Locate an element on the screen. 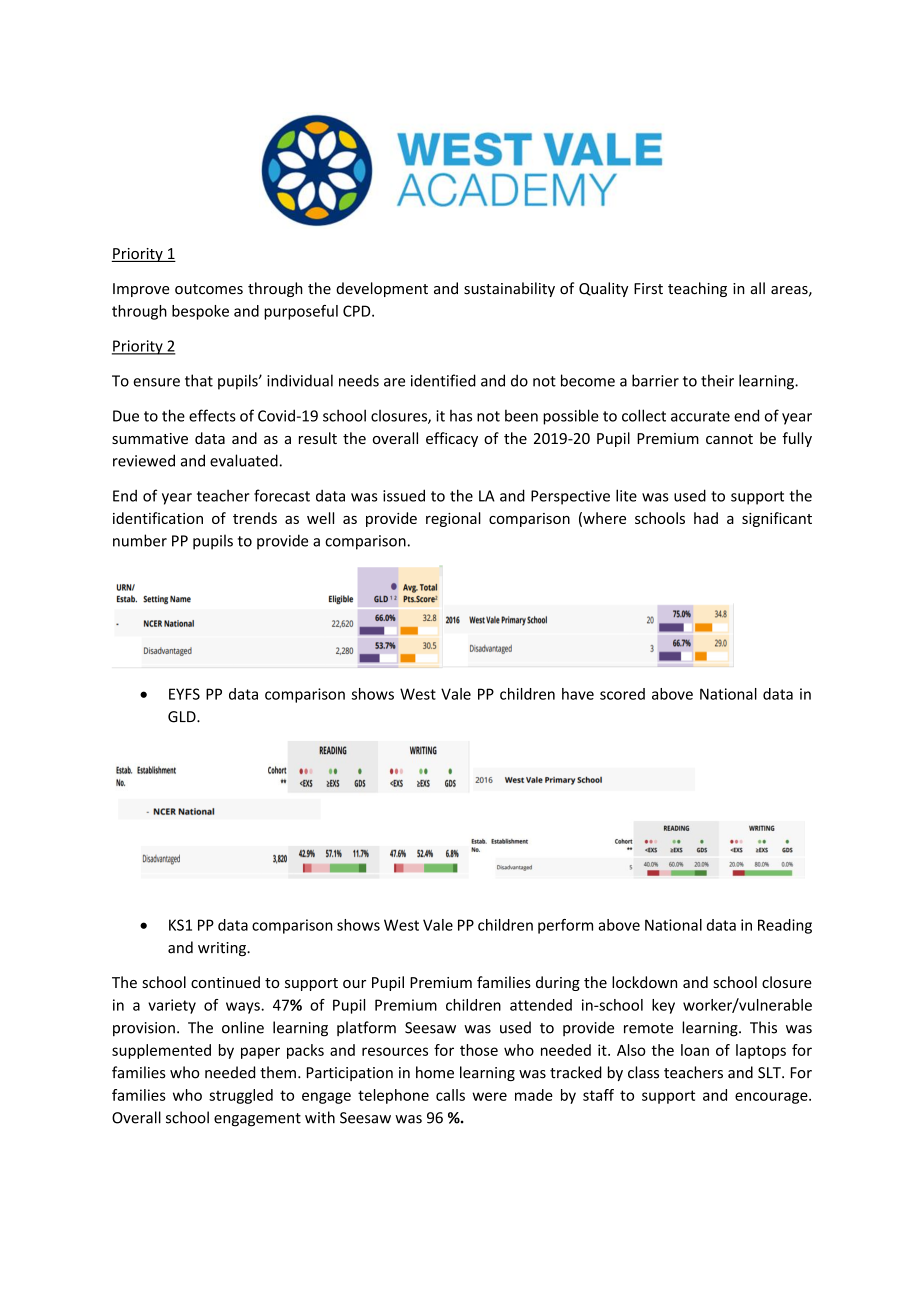 Image resolution: width=924 pixels, height=1308 pixels. perform is located at coordinates (565, 926).
